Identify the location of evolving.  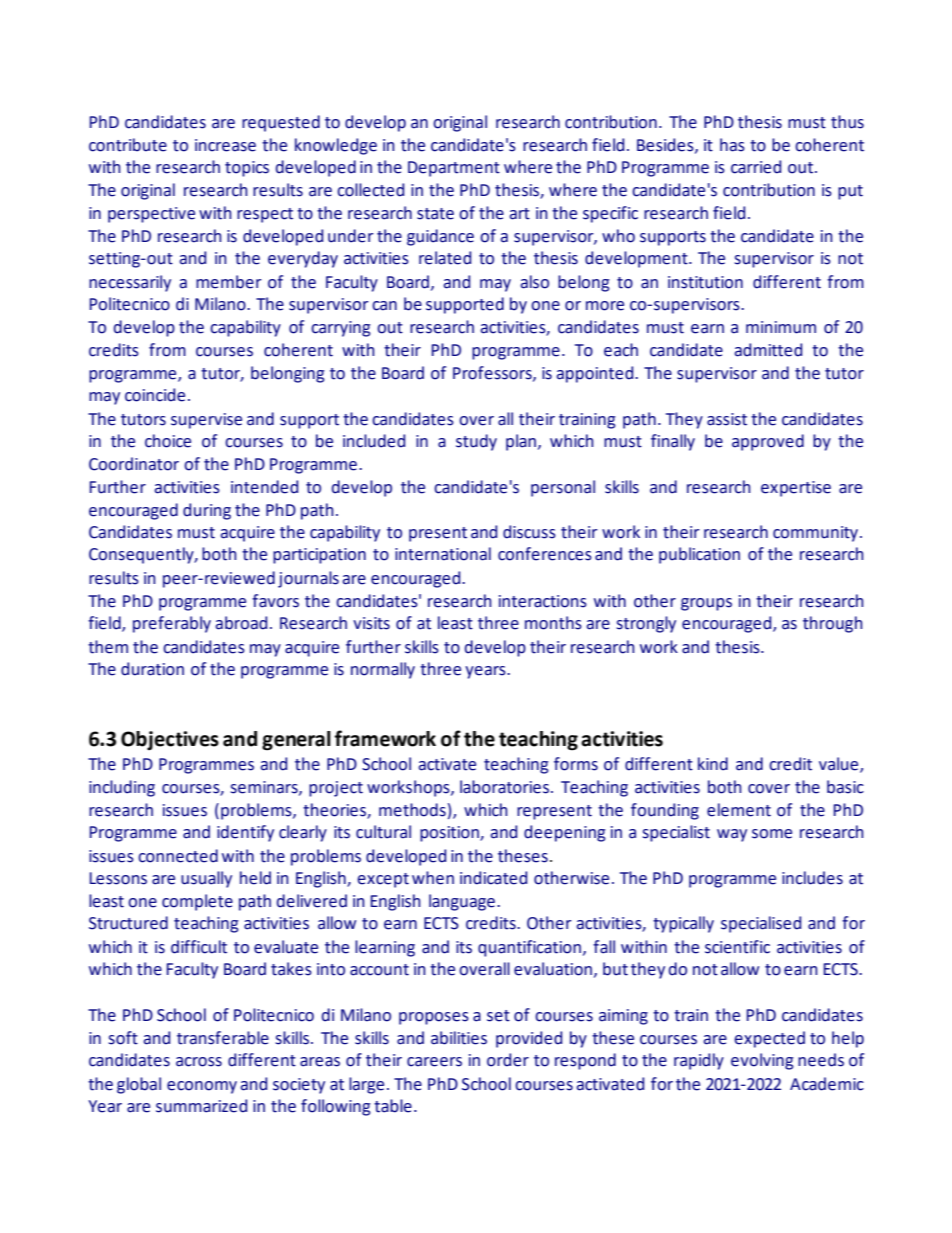
(762, 1061).
